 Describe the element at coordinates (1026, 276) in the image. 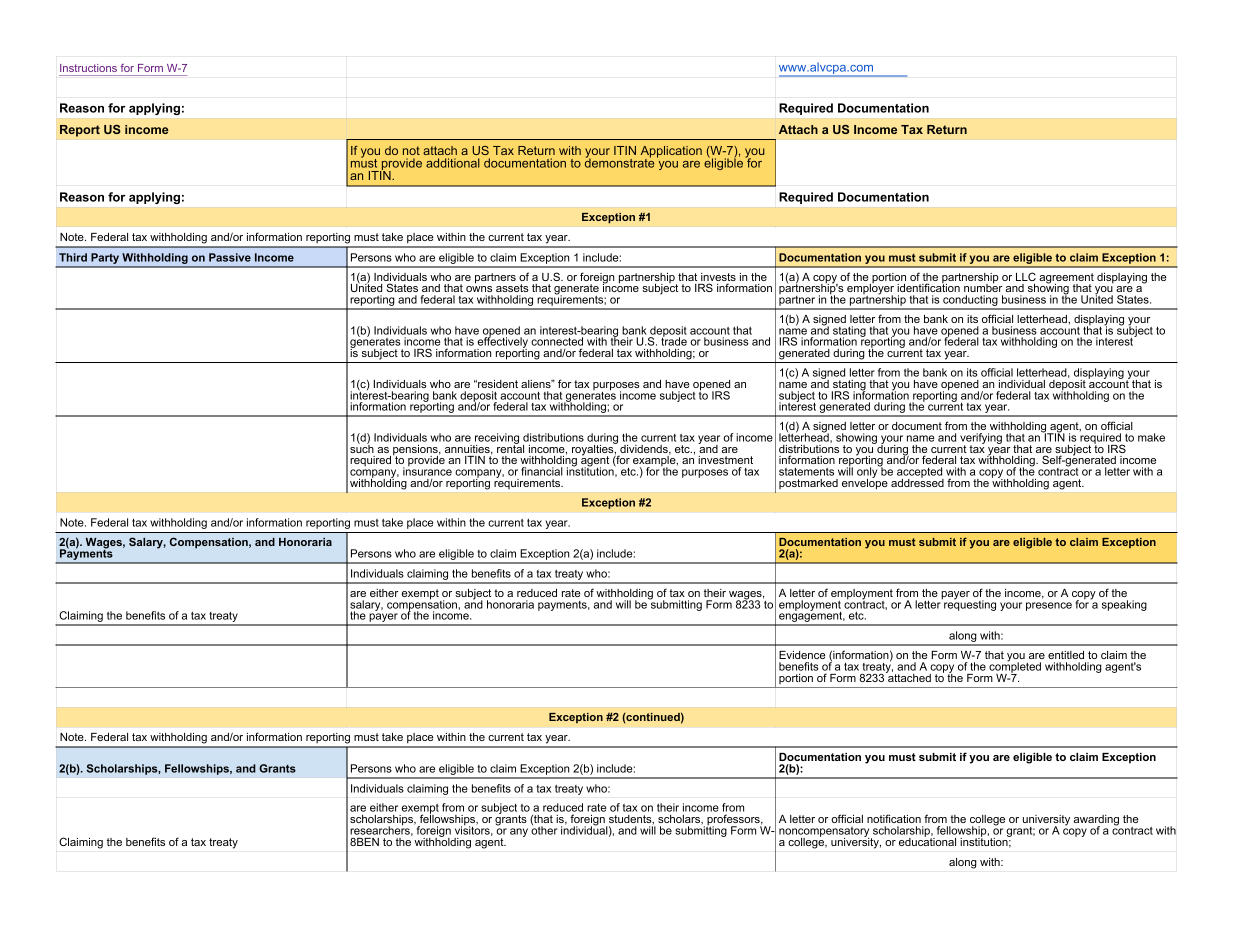

I see `LLC` at that location.
